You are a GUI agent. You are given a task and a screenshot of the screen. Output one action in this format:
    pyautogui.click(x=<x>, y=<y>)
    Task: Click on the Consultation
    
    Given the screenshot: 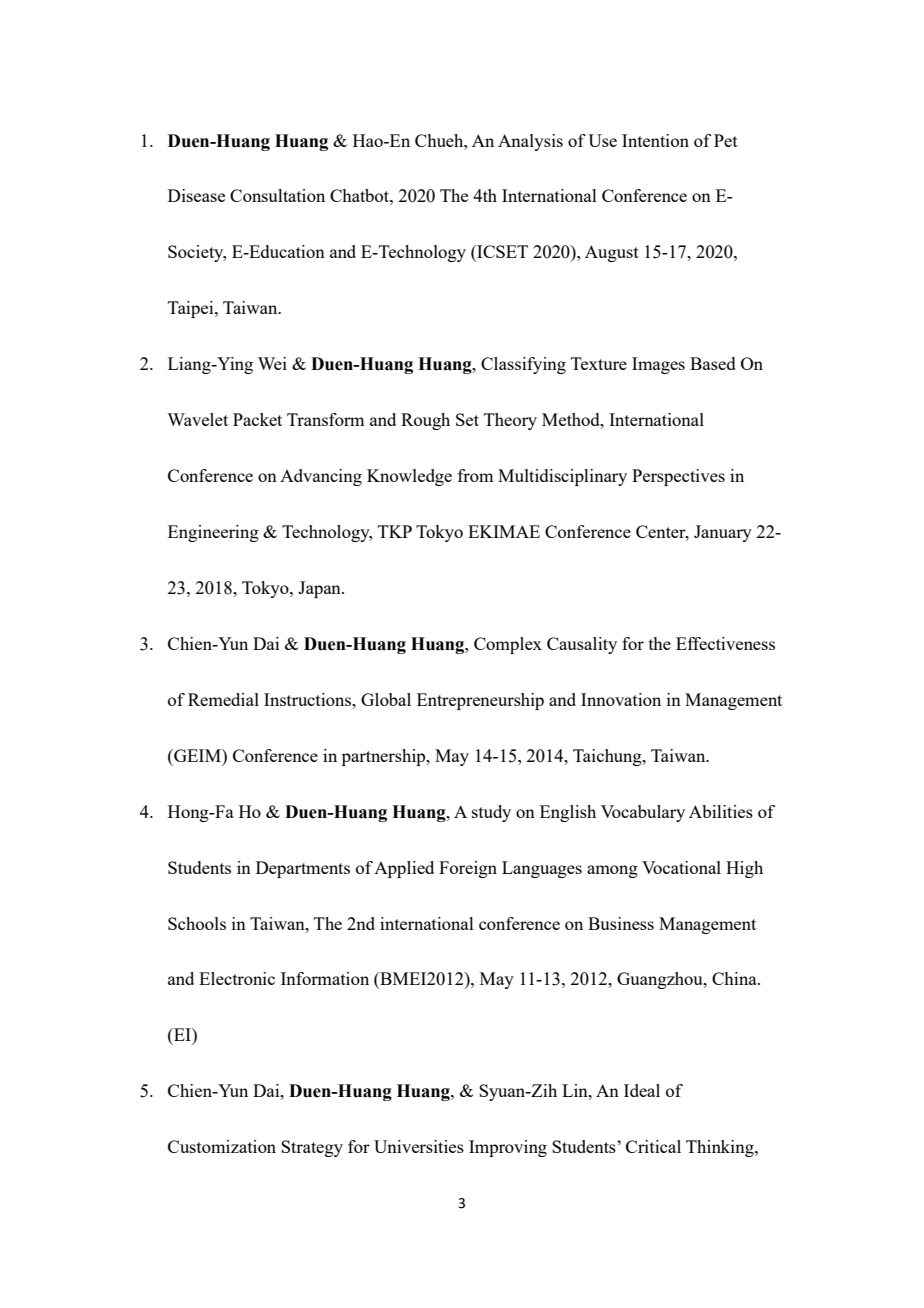 What is the action you would take?
    pyautogui.click(x=277, y=195)
